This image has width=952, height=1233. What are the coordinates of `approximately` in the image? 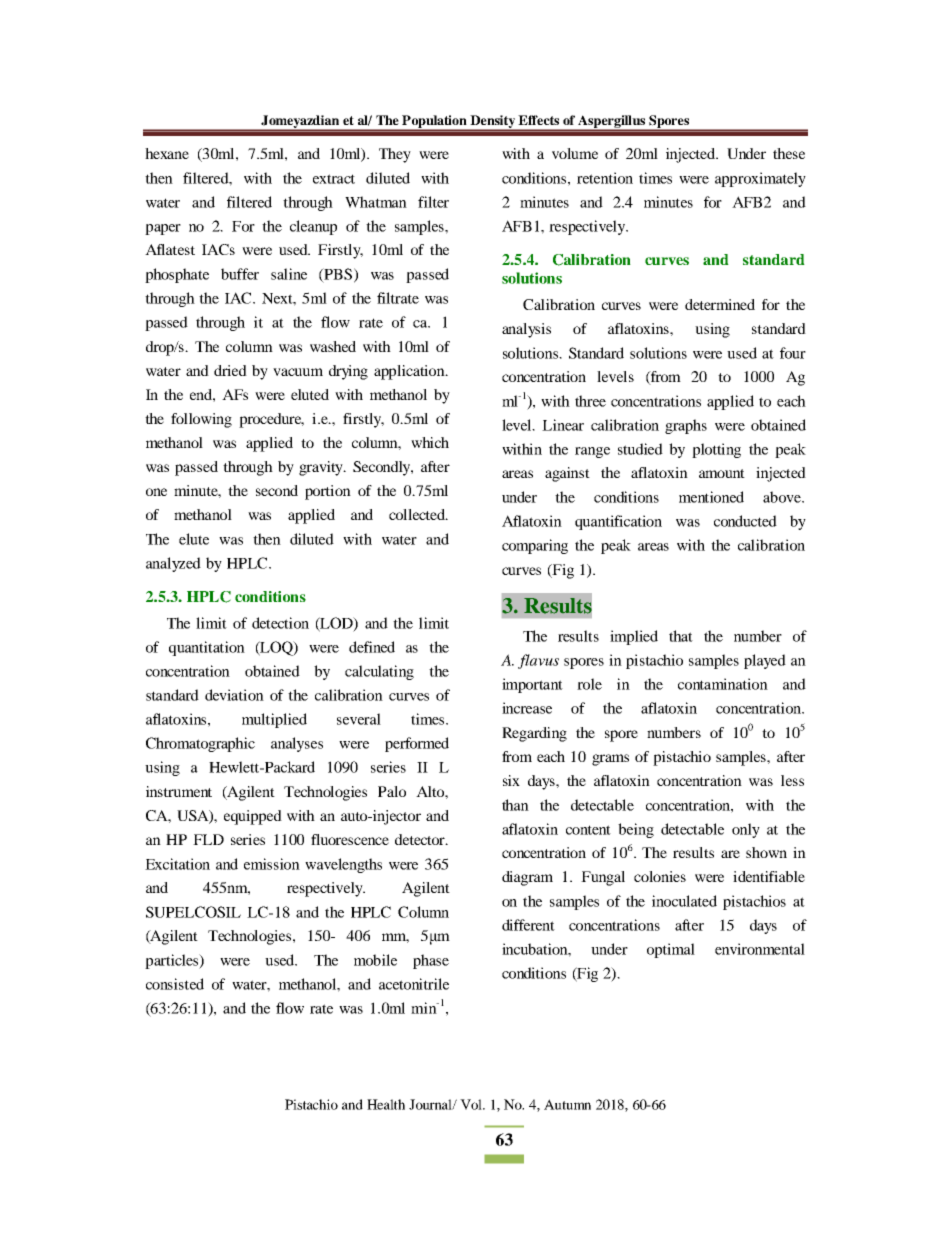 It's located at (760, 179).
